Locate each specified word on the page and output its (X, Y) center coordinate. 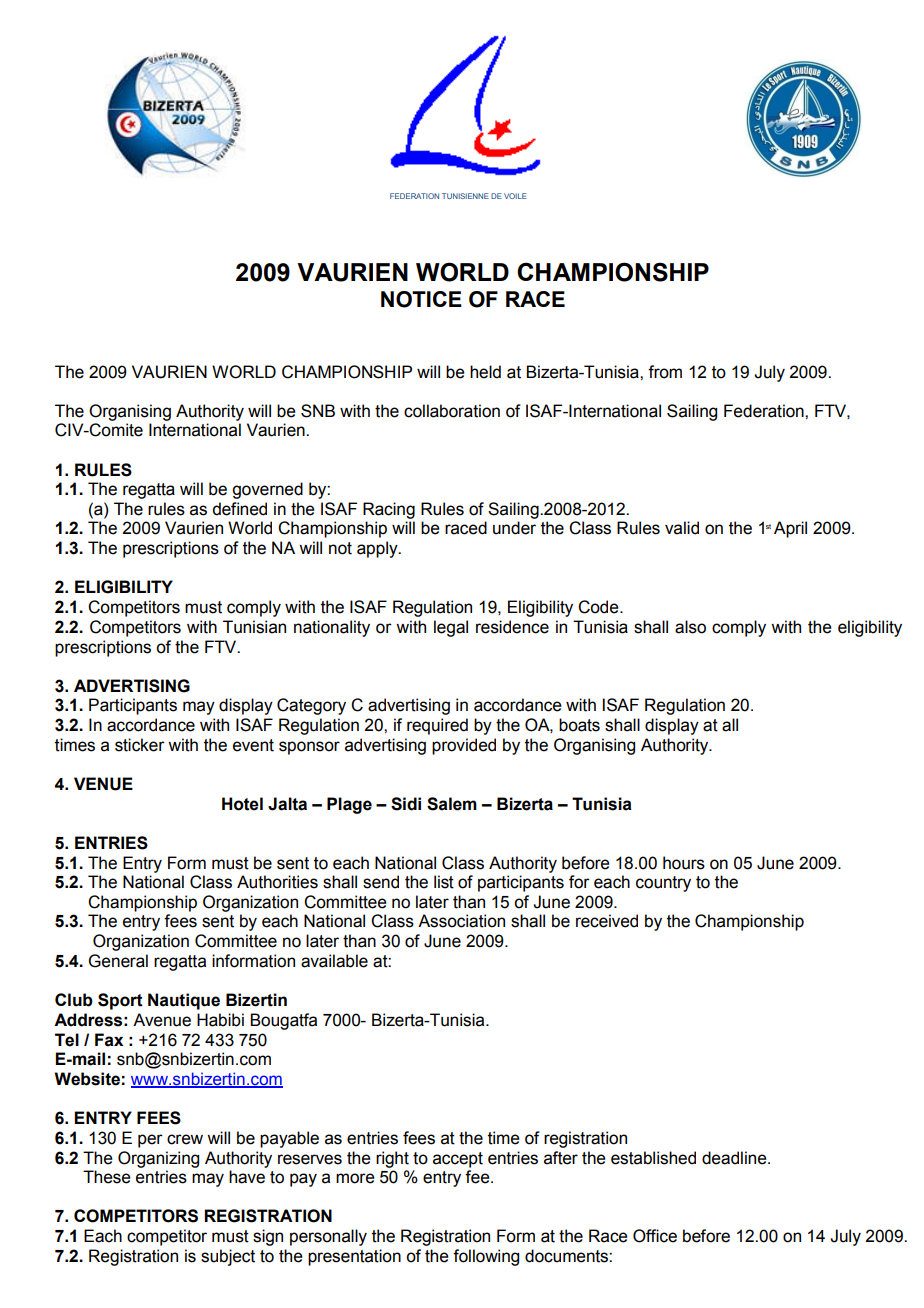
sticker (140, 745)
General (118, 961)
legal (451, 628)
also (690, 627)
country (663, 884)
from (665, 372)
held (485, 372)
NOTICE (421, 299)
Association (461, 921)
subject (228, 1257)
